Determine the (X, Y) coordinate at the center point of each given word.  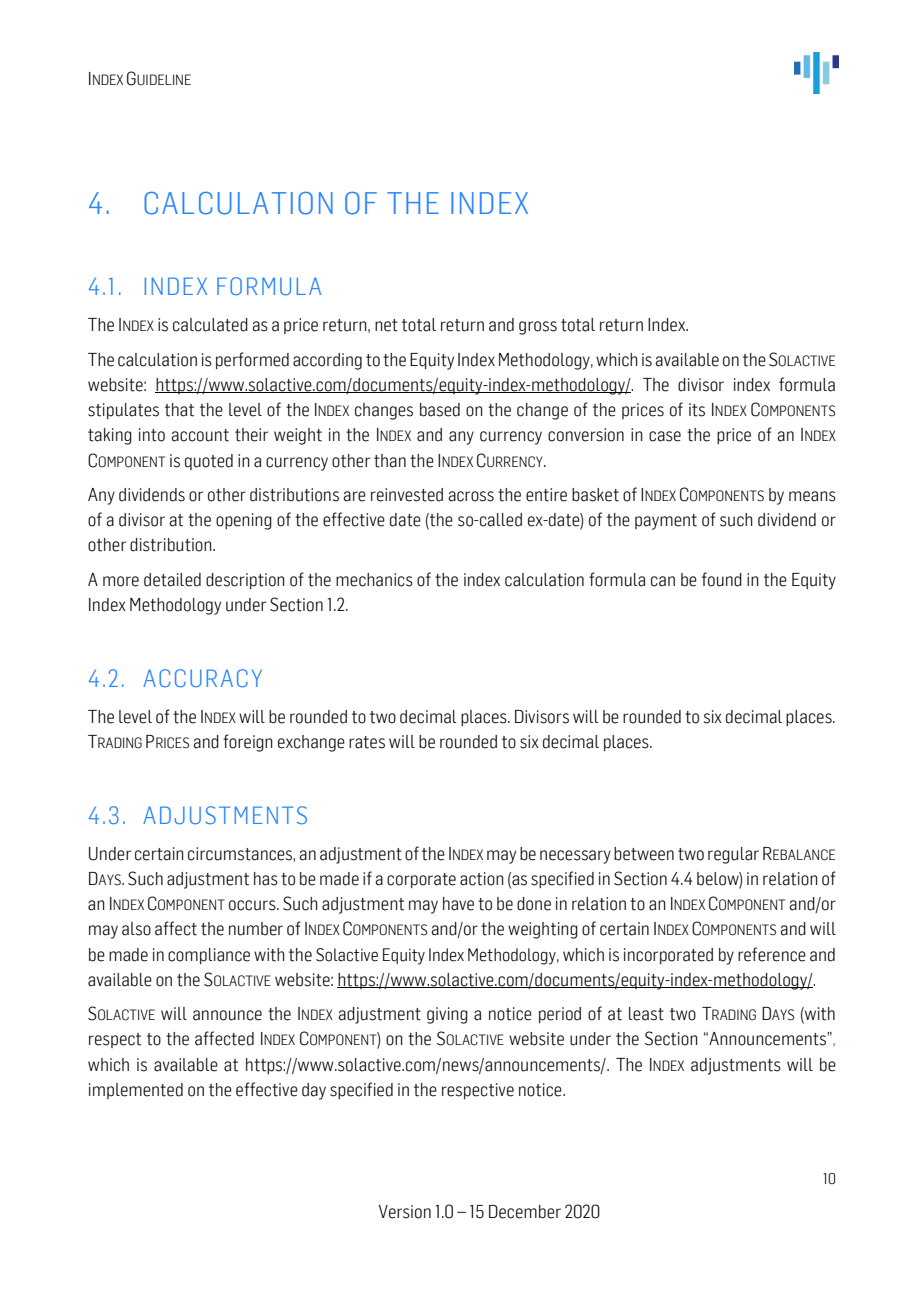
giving (447, 1015)
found (722, 579)
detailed (172, 580)
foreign (248, 743)
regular (733, 855)
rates (367, 742)
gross (538, 328)
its (697, 410)
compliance (209, 956)
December (525, 1212)
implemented (136, 1091)
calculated (210, 325)
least (646, 1014)
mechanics (374, 580)
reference (772, 954)
